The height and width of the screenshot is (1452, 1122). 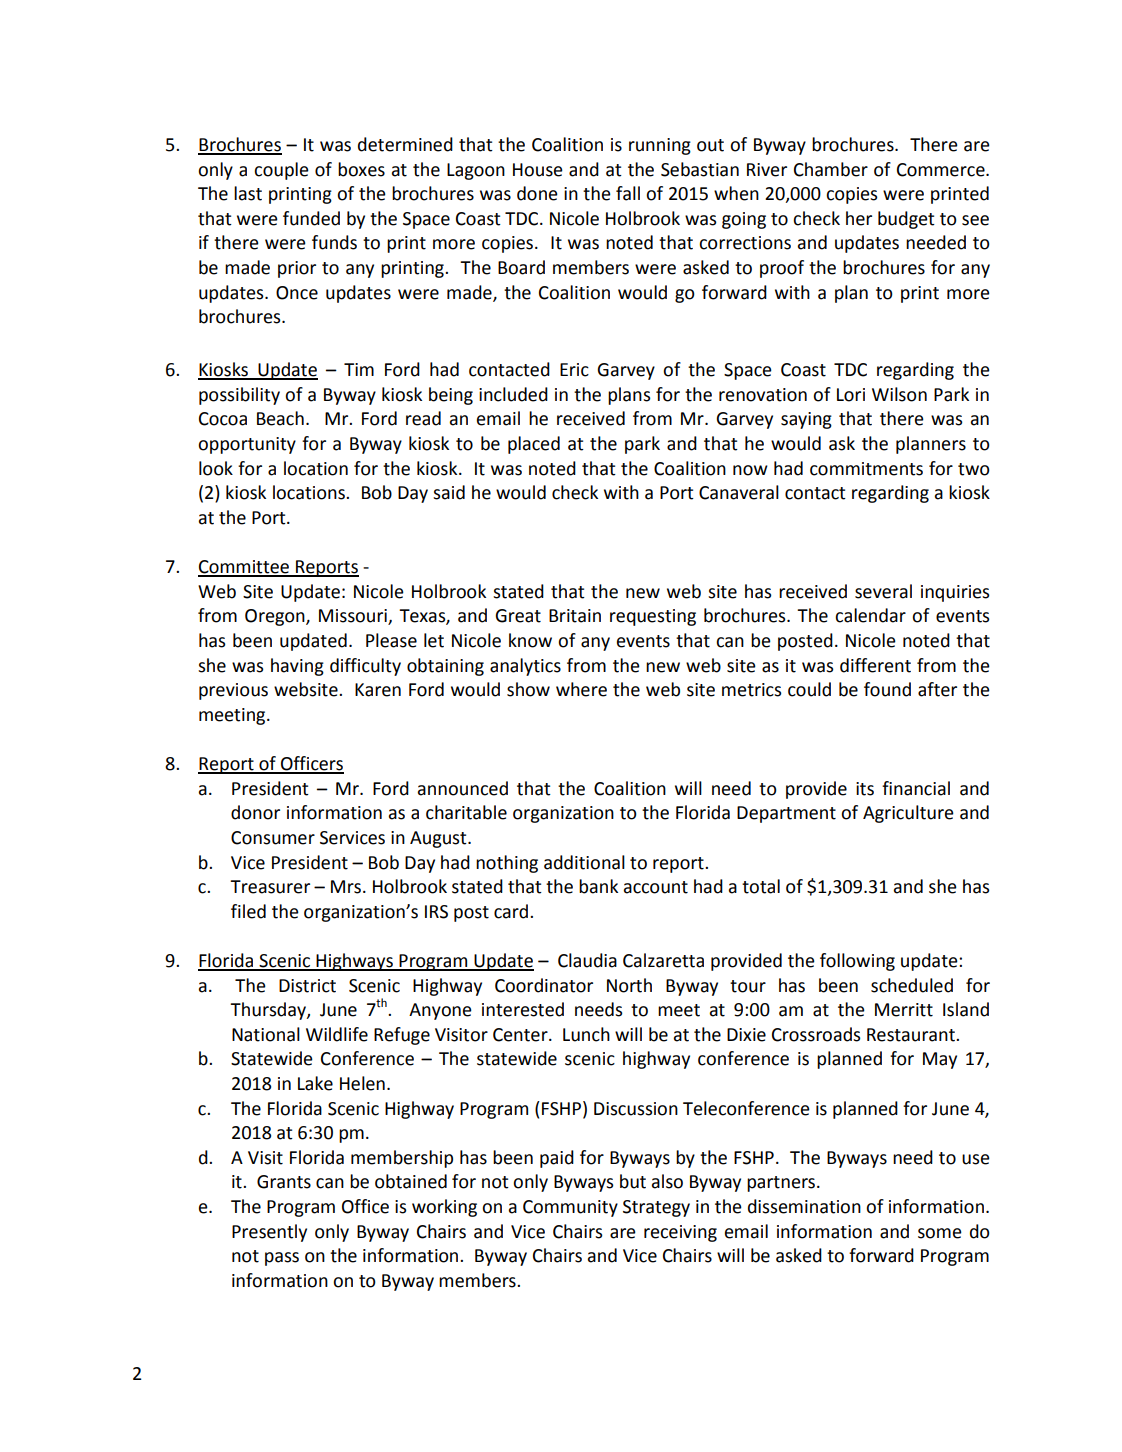 What do you see at coordinates (281, 171) in the screenshot?
I see `couple` at bounding box center [281, 171].
